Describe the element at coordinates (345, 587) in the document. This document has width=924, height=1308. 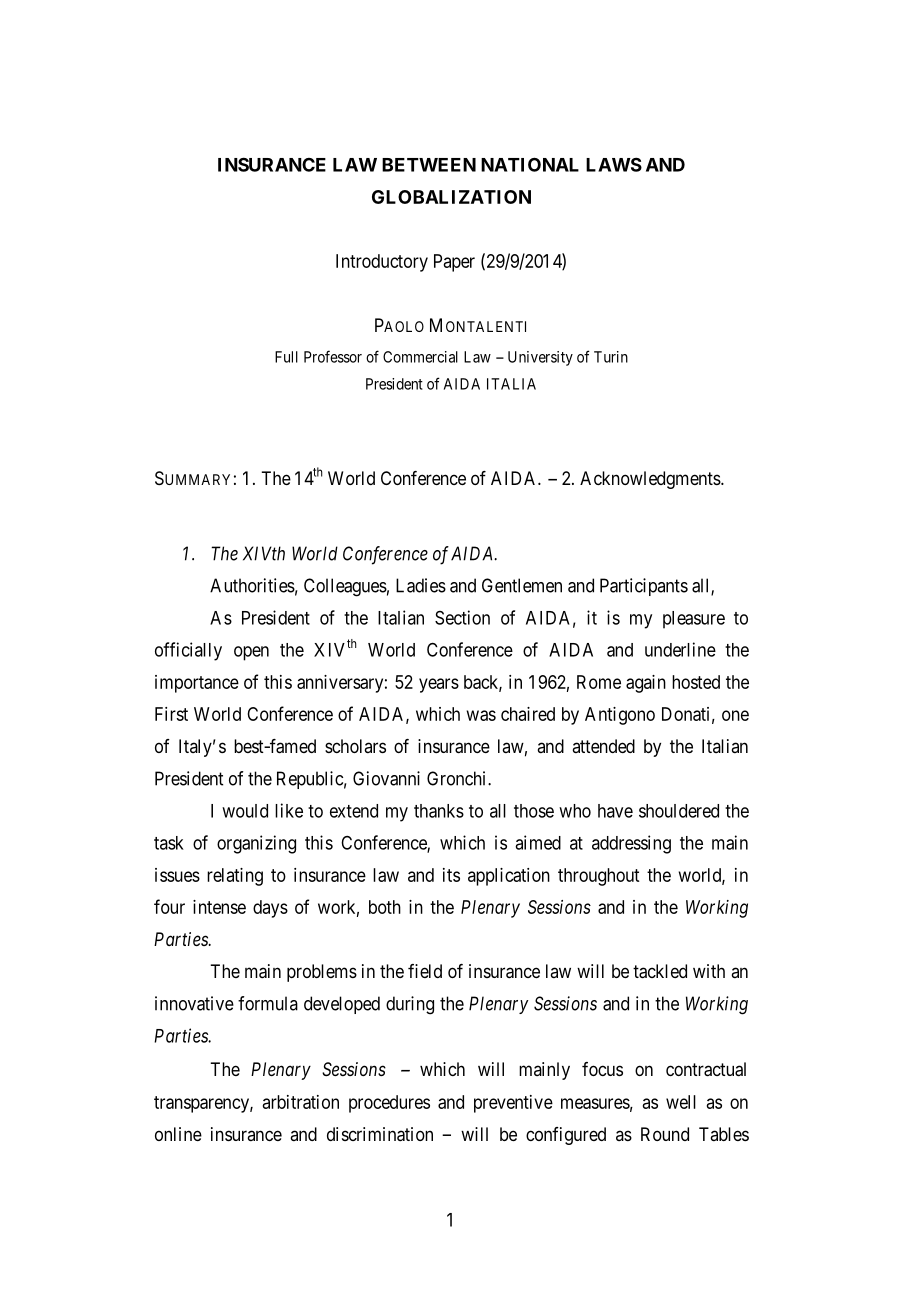
I see `Colleagues` at that location.
